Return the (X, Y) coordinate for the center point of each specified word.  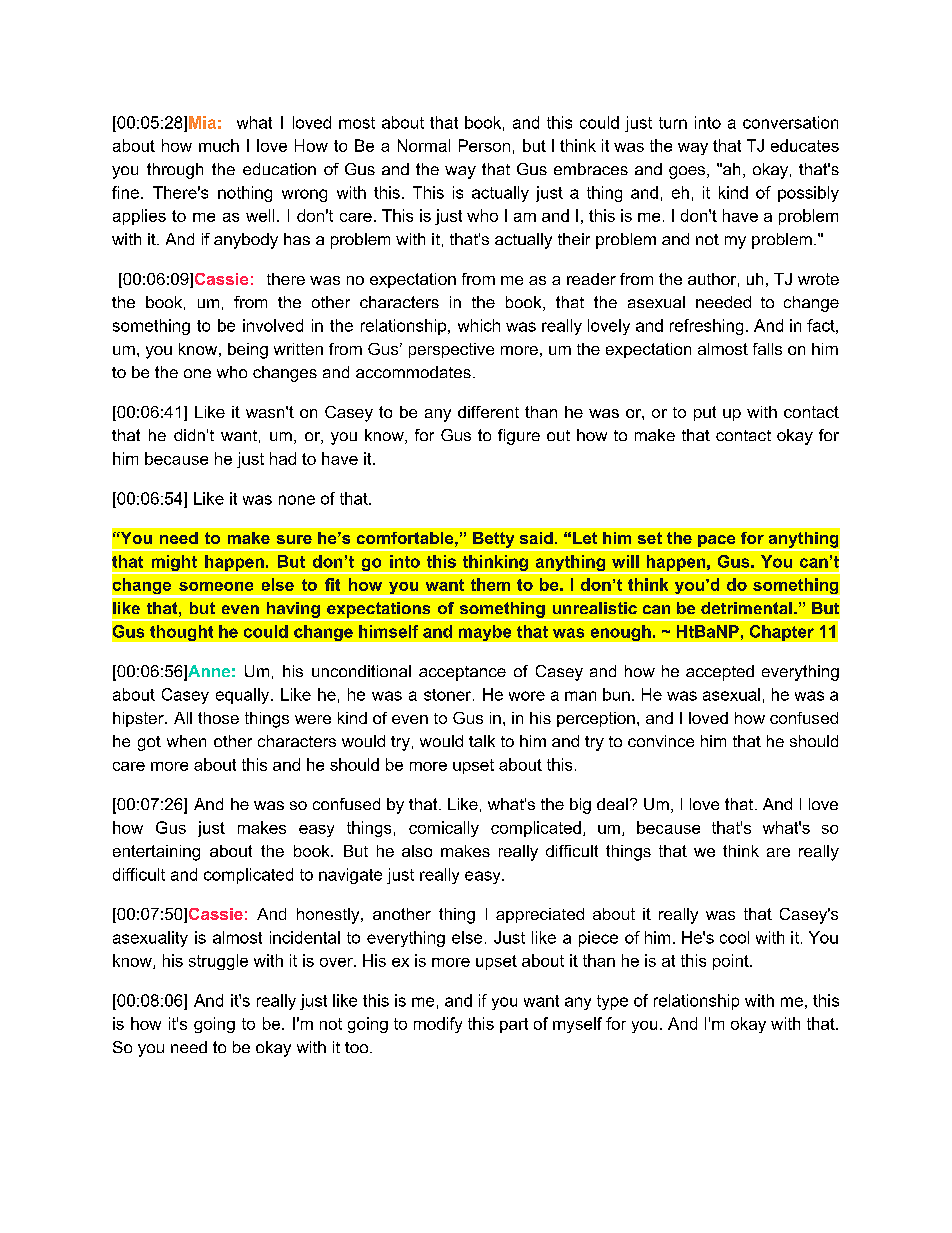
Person (484, 145)
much (219, 145)
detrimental (746, 608)
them (490, 584)
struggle (218, 962)
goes (688, 172)
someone (216, 586)
